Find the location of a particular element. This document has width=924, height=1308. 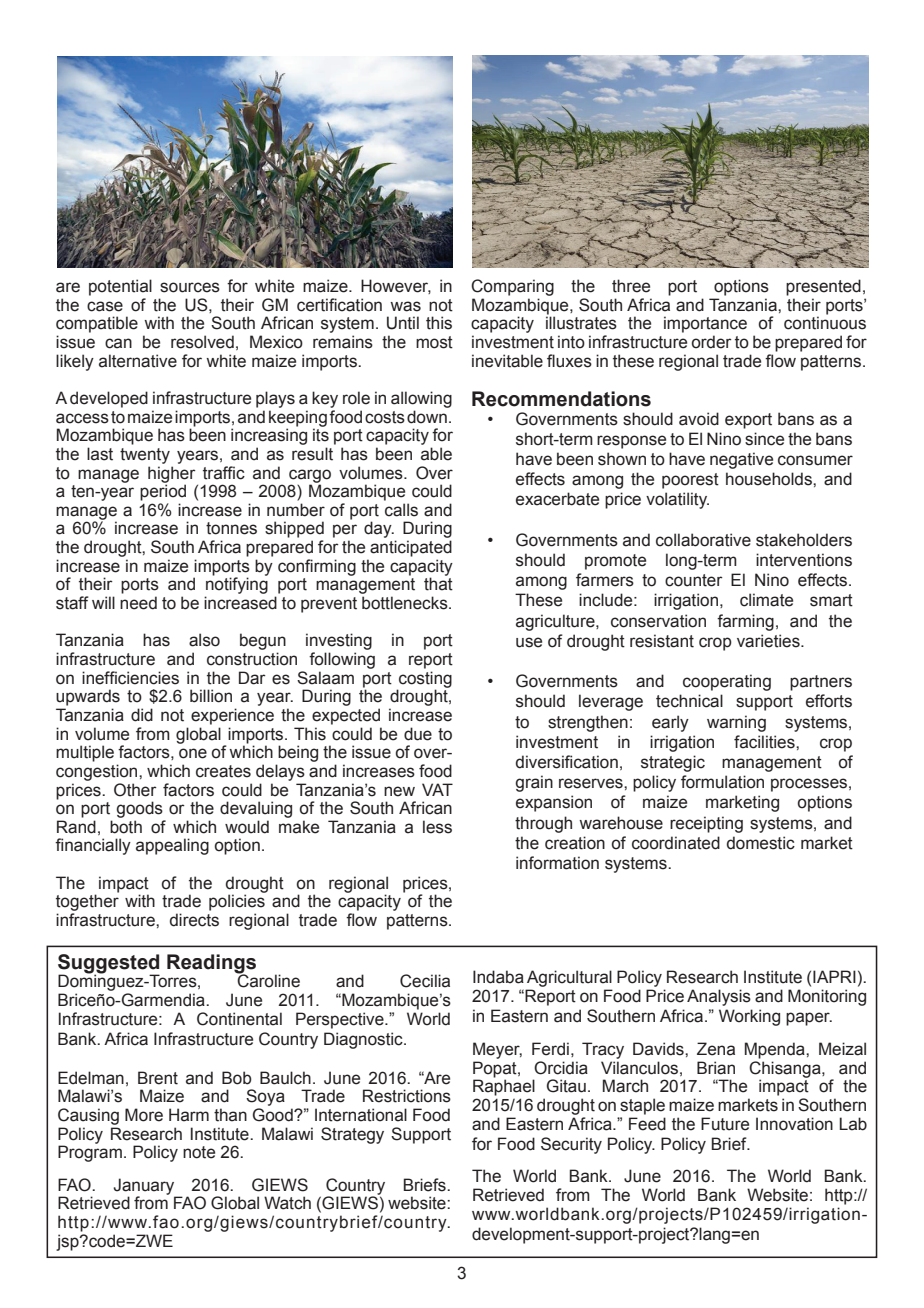

January is located at coordinates (145, 1187).
